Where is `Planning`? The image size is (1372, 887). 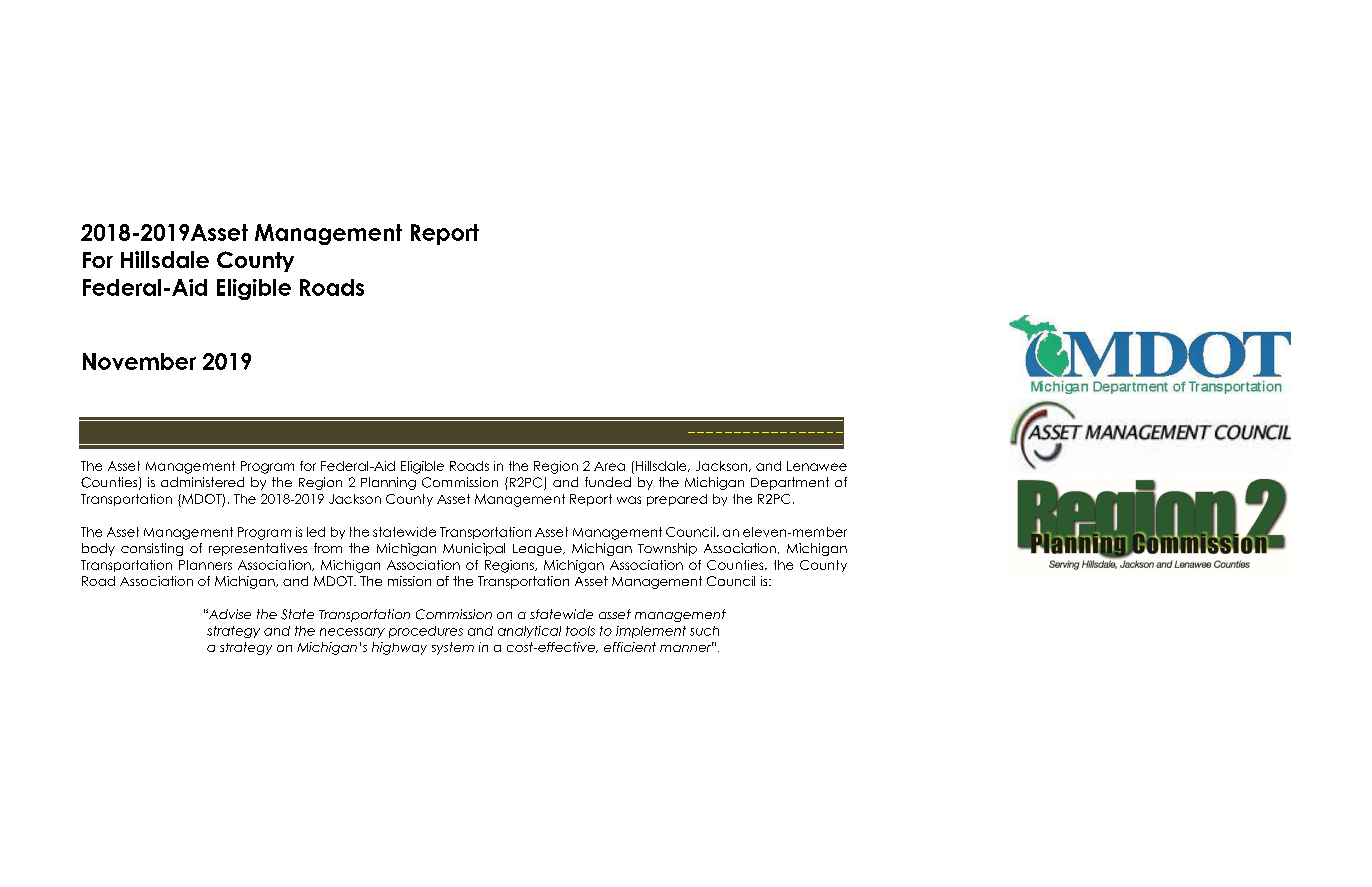
Planning is located at coordinates (388, 483).
